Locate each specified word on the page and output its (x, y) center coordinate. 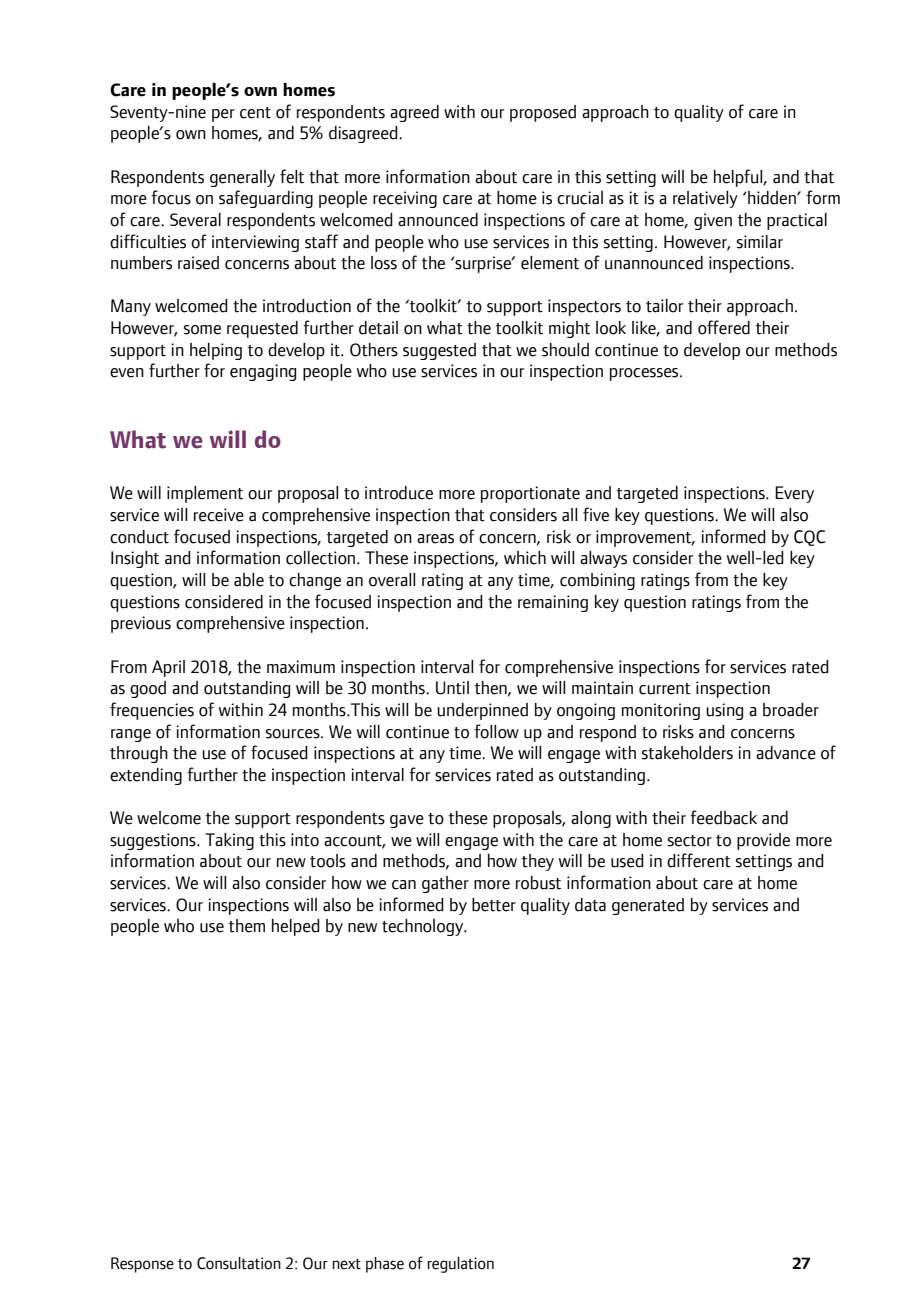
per (223, 115)
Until (452, 688)
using (724, 711)
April (168, 668)
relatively (705, 199)
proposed (543, 113)
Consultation (239, 1263)
